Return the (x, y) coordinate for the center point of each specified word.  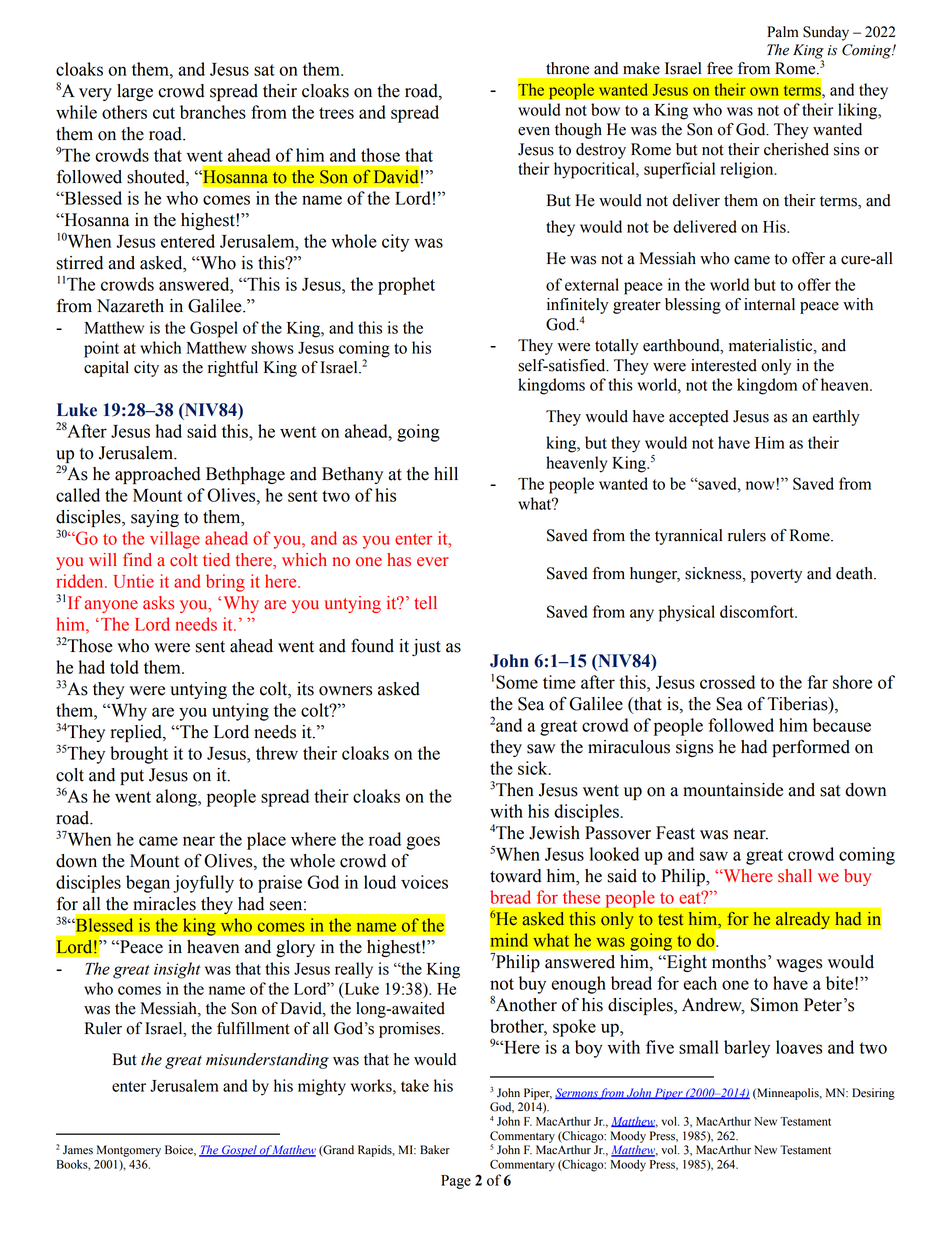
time (559, 682)
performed (811, 748)
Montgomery (129, 1151)
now (761, 484)
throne (567, 68)
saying (155, 518)
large (135, 92)
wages (799, 965)
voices (424, 882)
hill (446, 473)
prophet (406, 286)
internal (769, 304)
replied (137, 733)
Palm (783, 32)
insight (177, 970)
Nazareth (130, 306)
